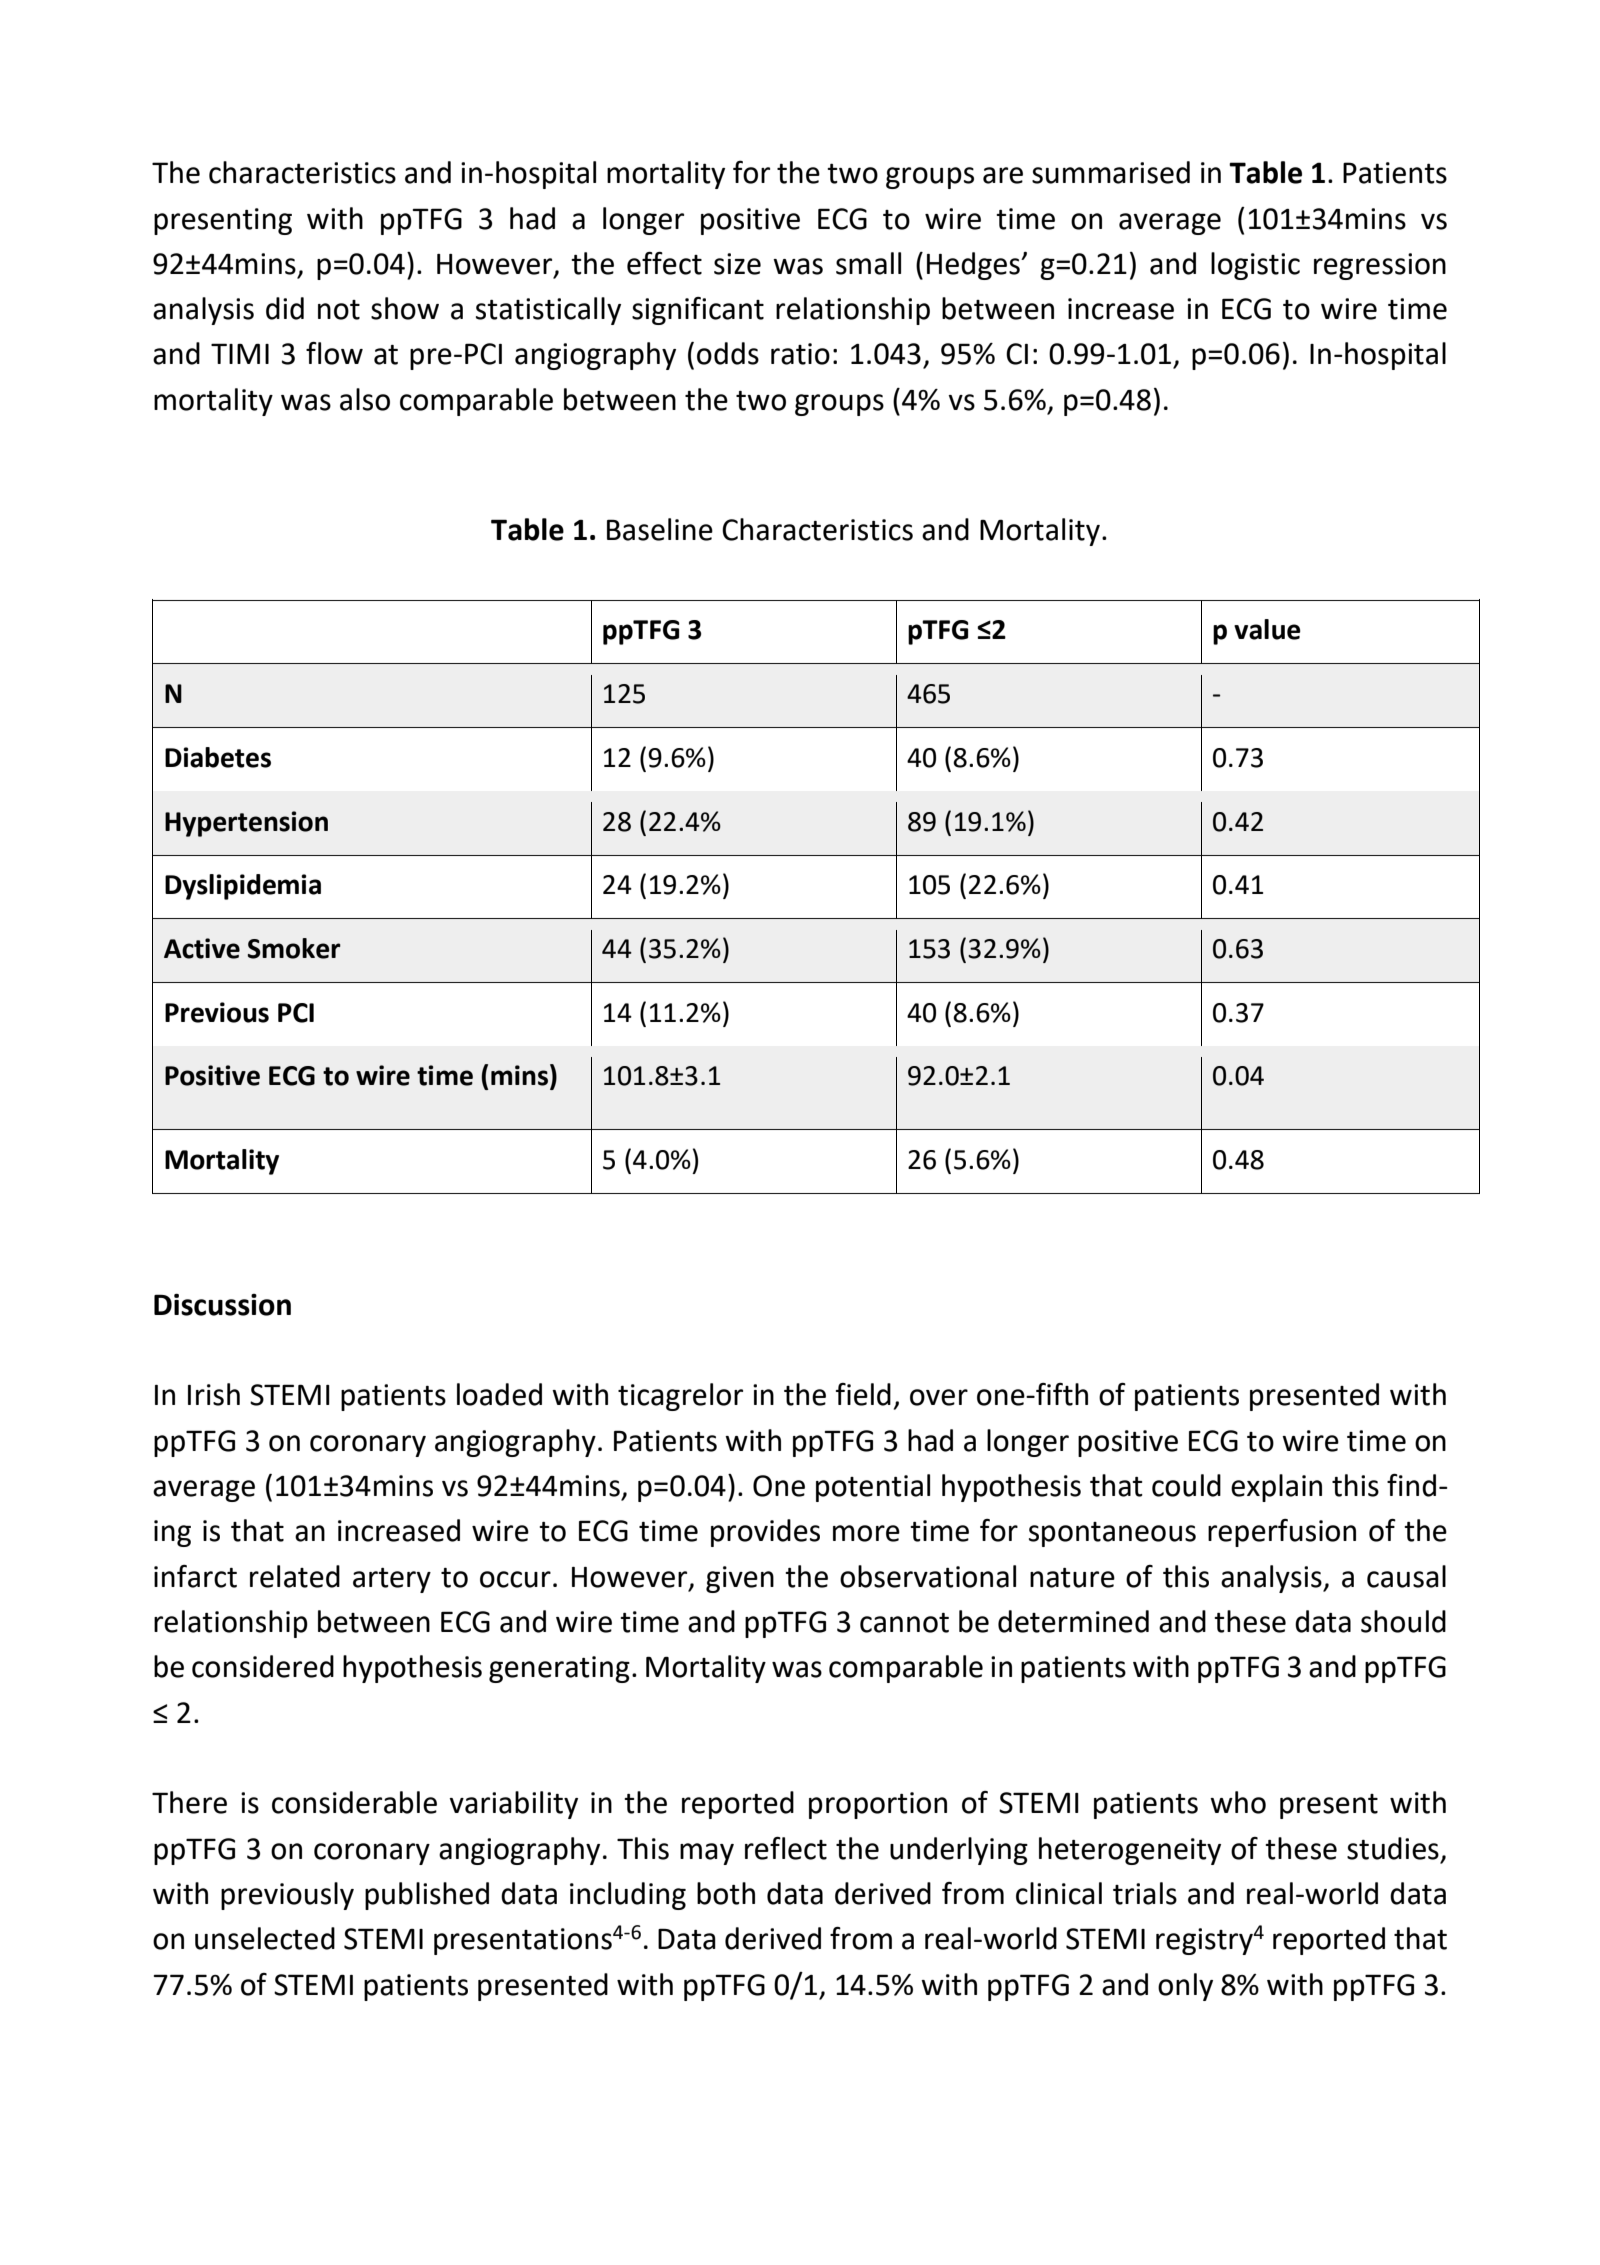 This screenshot has height=2265, width=1600. I want to click on unselected, so click(265, 1938).
